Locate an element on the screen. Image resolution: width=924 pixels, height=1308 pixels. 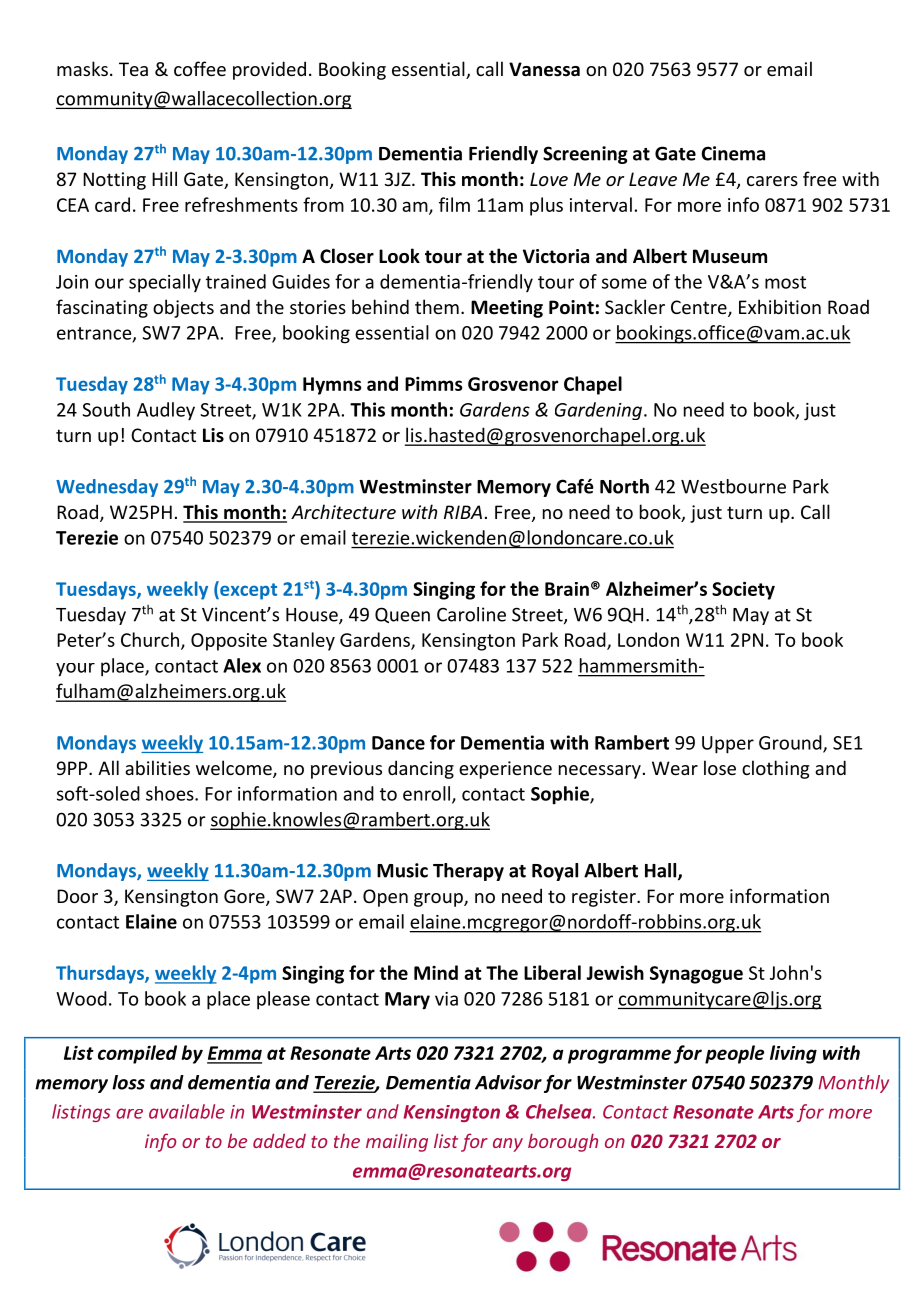
abilities is located at coordinates (157, 767).
